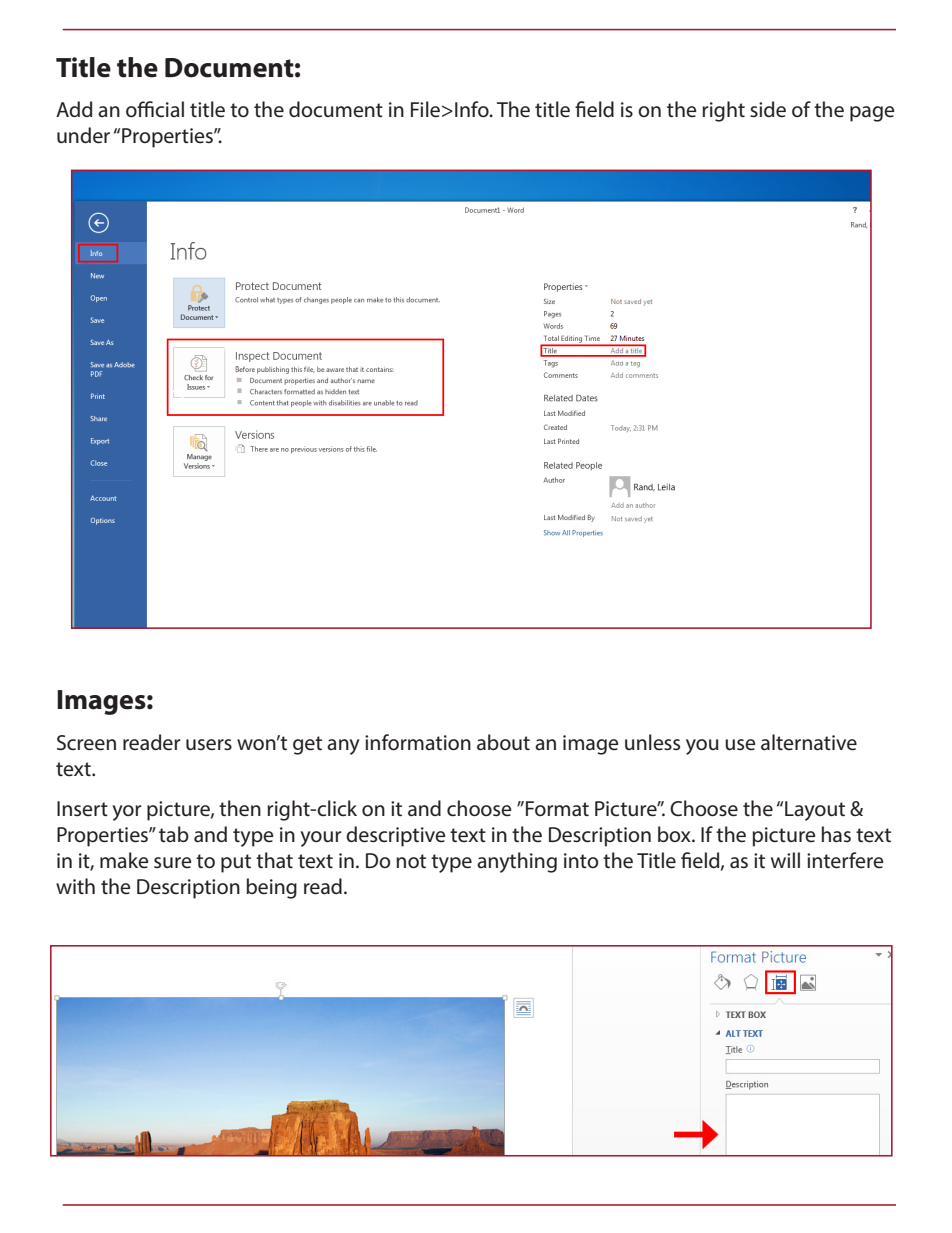  Describe the element at coordinates (503, 742) in the image. I see `about` at that location.
